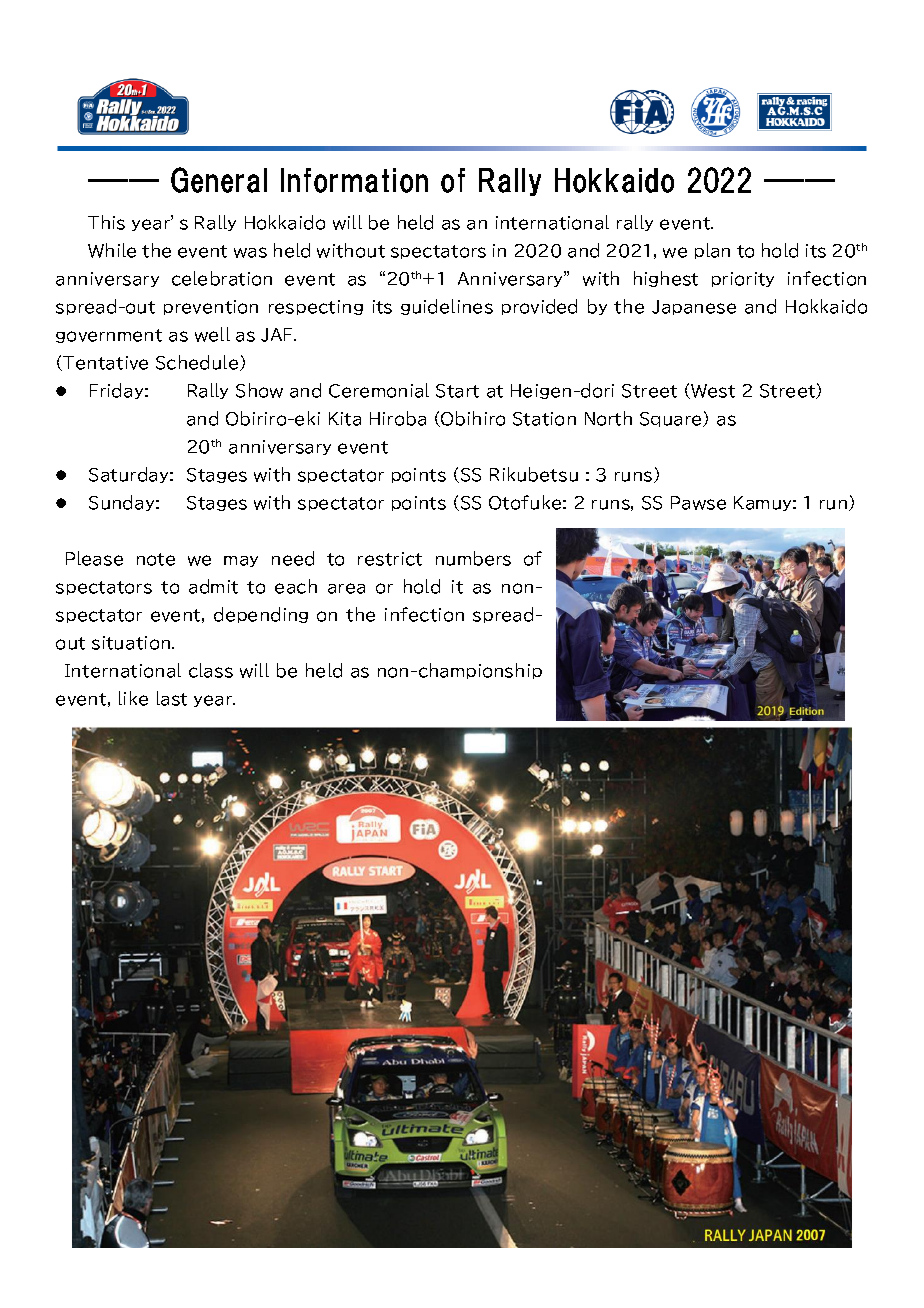  I want to click on class, so click(211, 670).
